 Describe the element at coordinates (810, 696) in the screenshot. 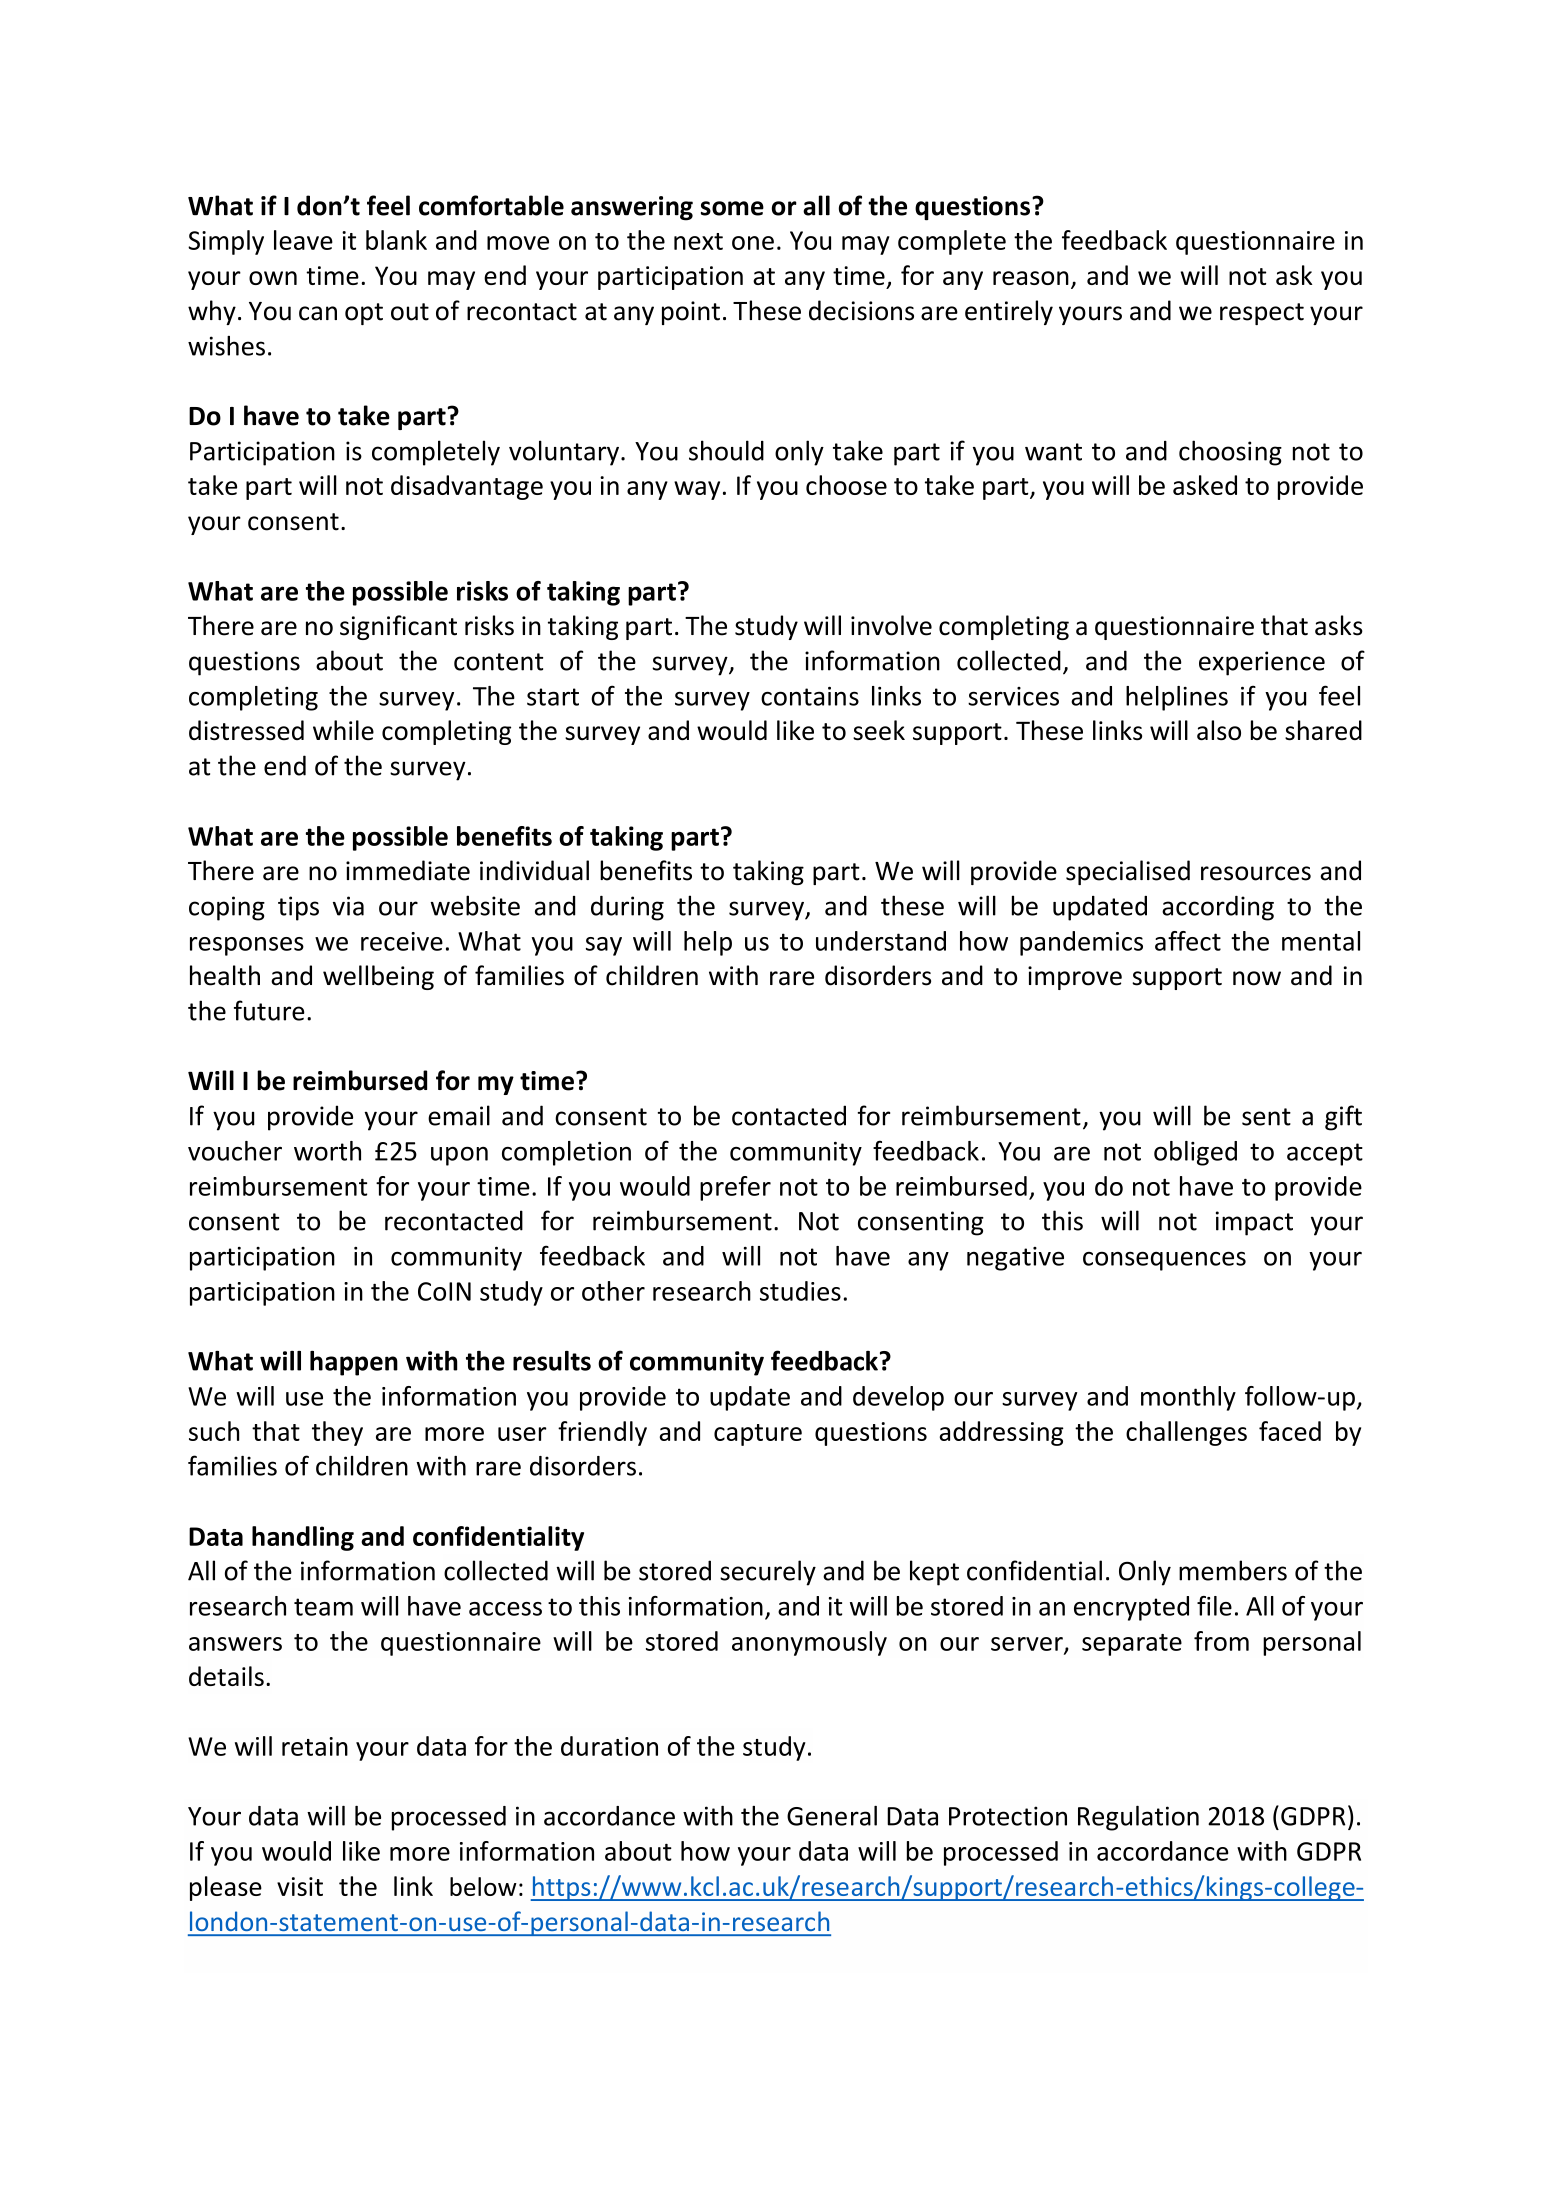

I see `contains` at that location.
